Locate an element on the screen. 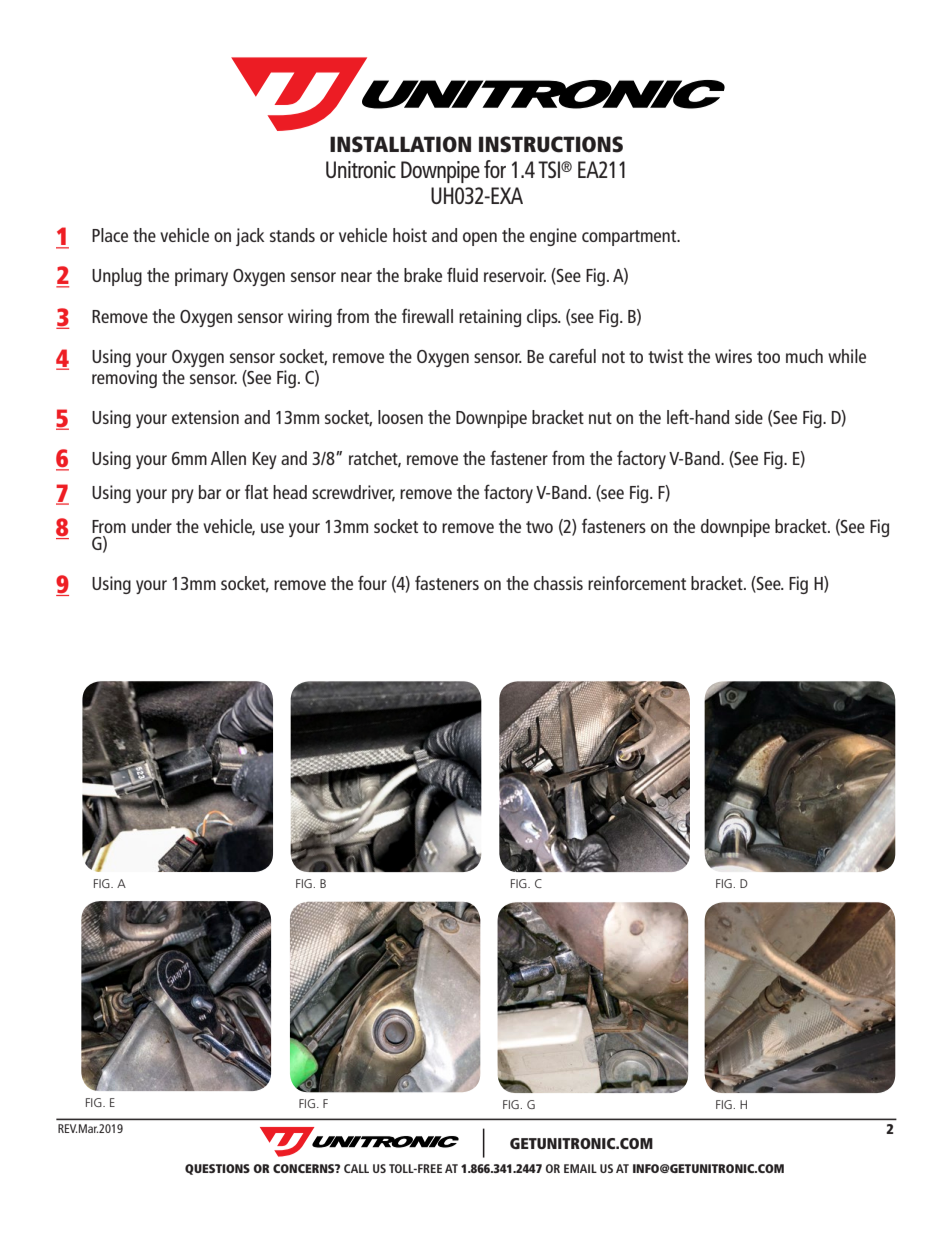  side is located at coordinates (749, 417).
